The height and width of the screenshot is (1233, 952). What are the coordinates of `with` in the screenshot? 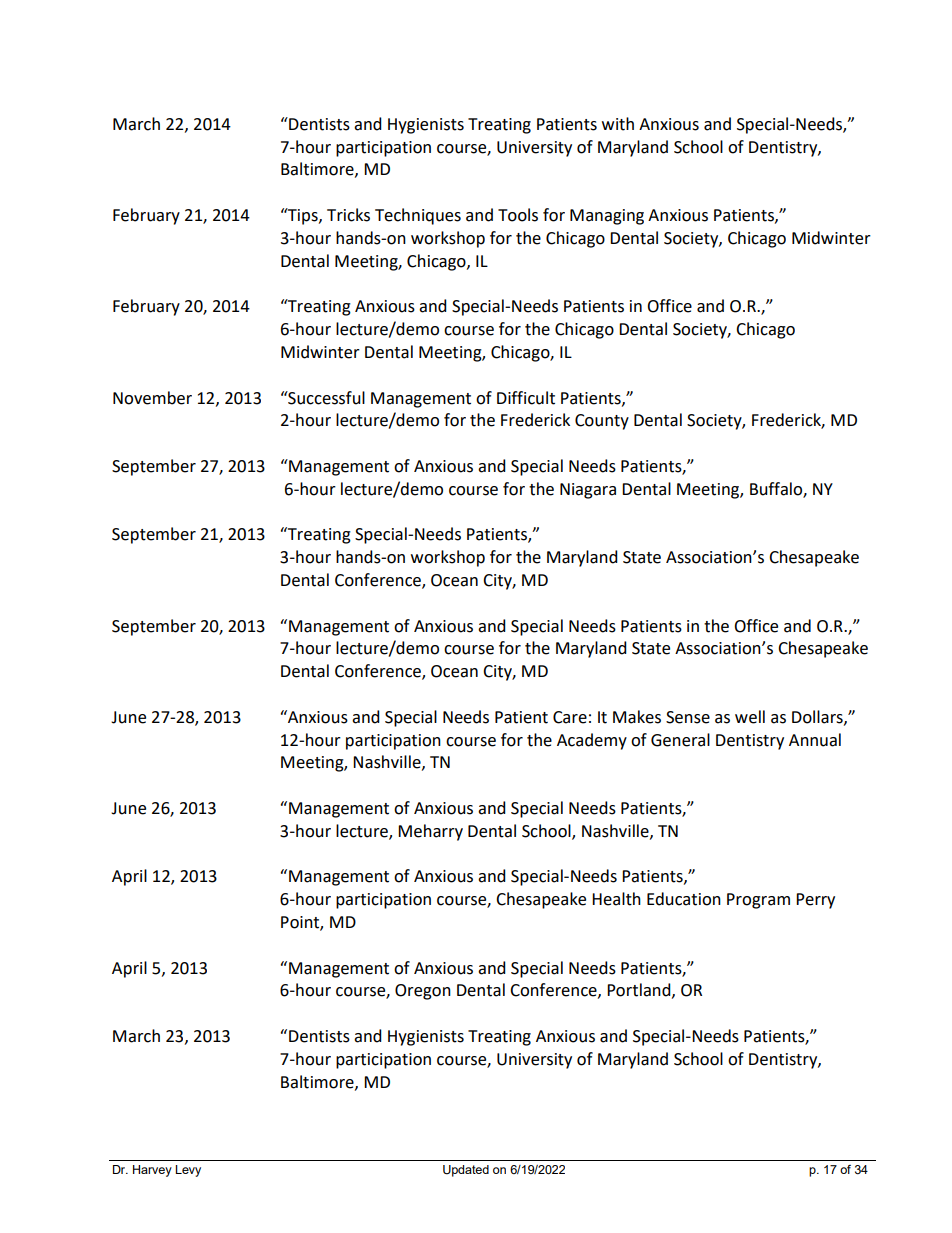 It's located at (618, 124).
